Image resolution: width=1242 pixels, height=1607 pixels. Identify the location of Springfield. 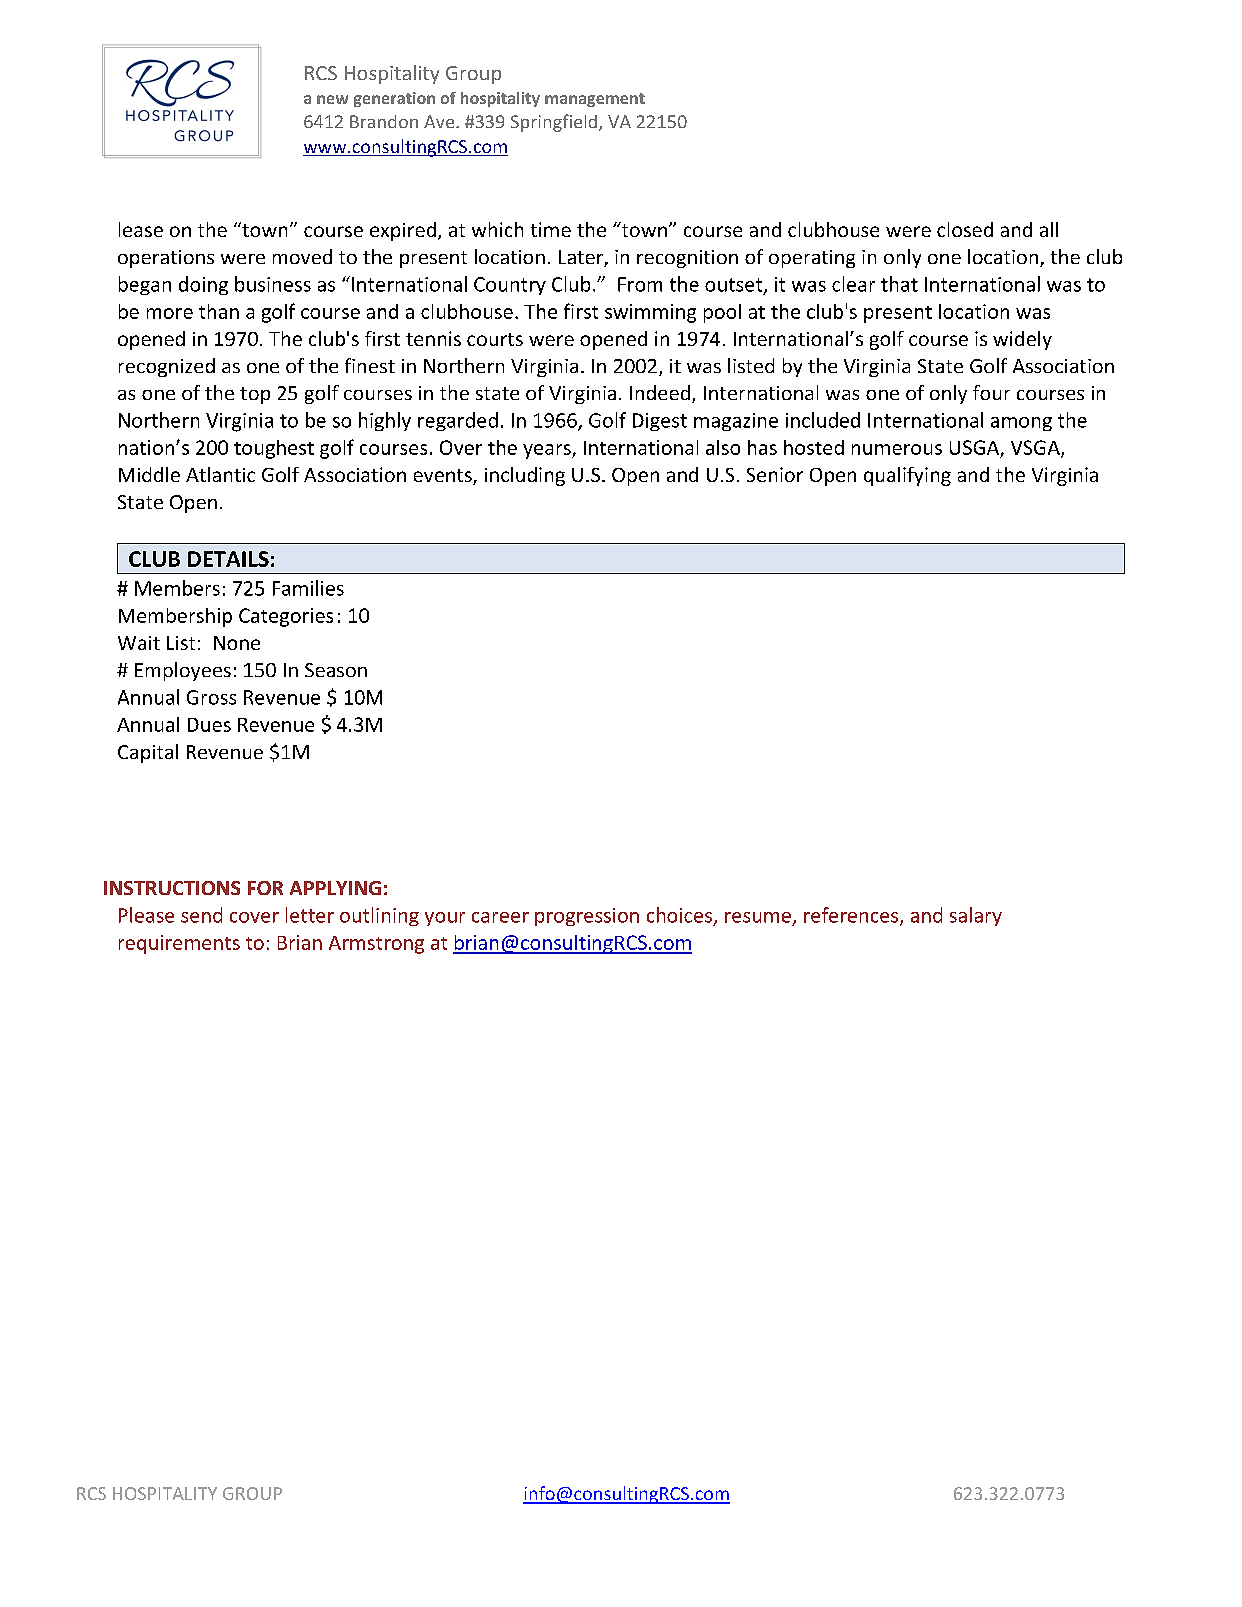
(554, 123).
